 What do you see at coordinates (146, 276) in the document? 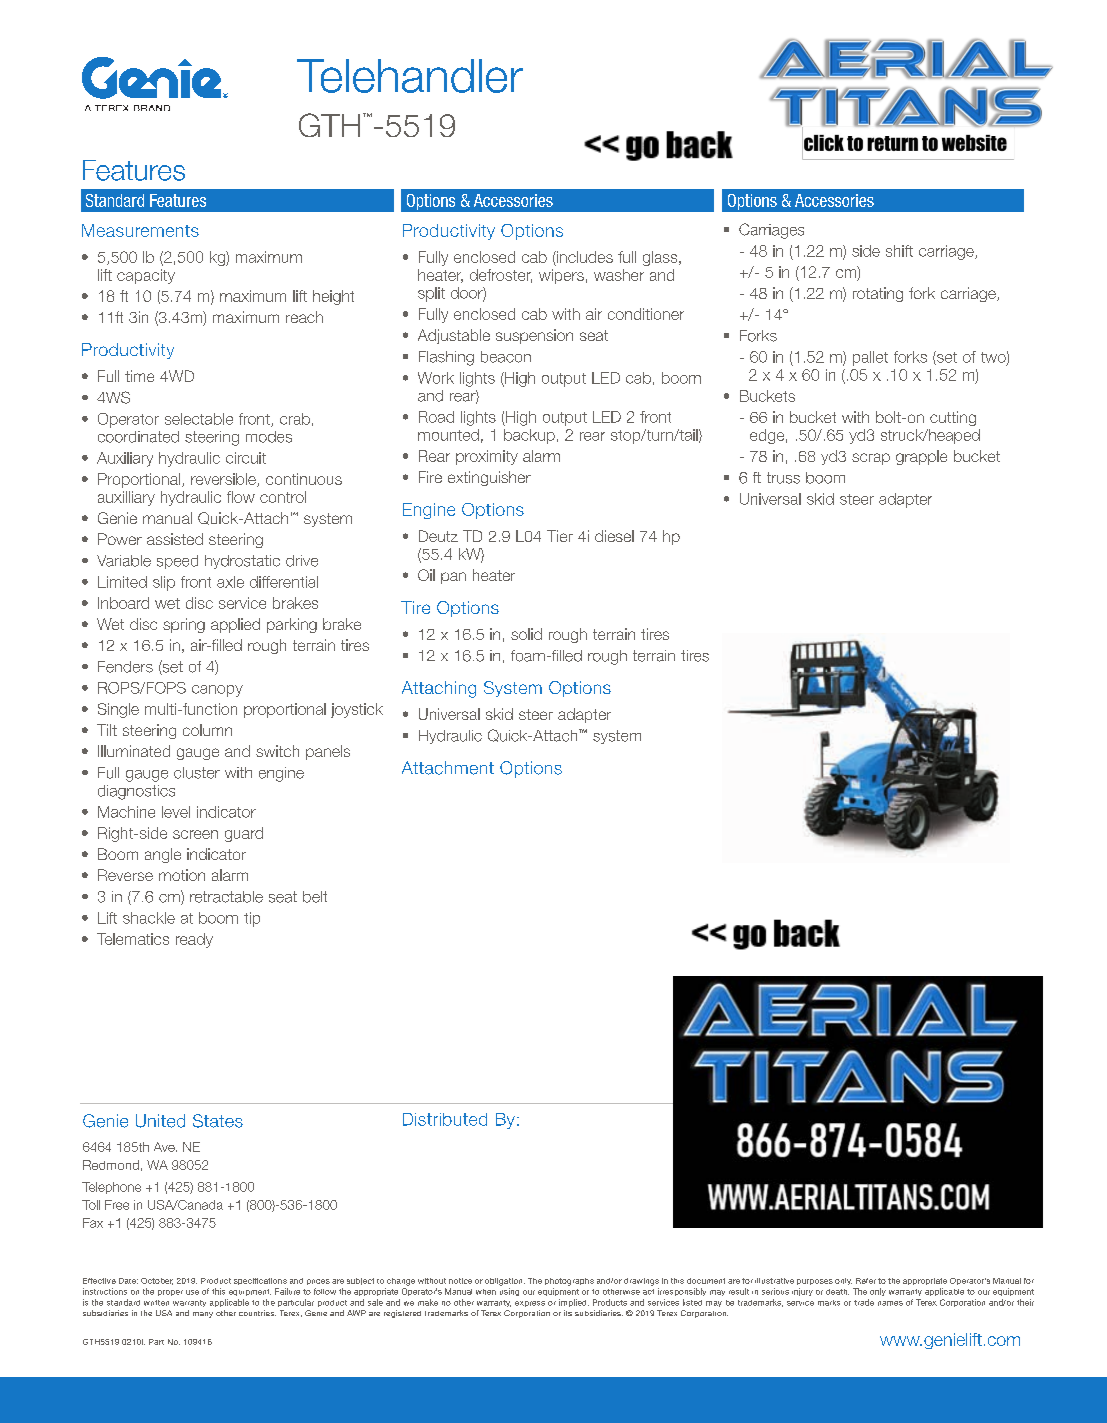
I see `capacity` at bounding box center [146, 276].
